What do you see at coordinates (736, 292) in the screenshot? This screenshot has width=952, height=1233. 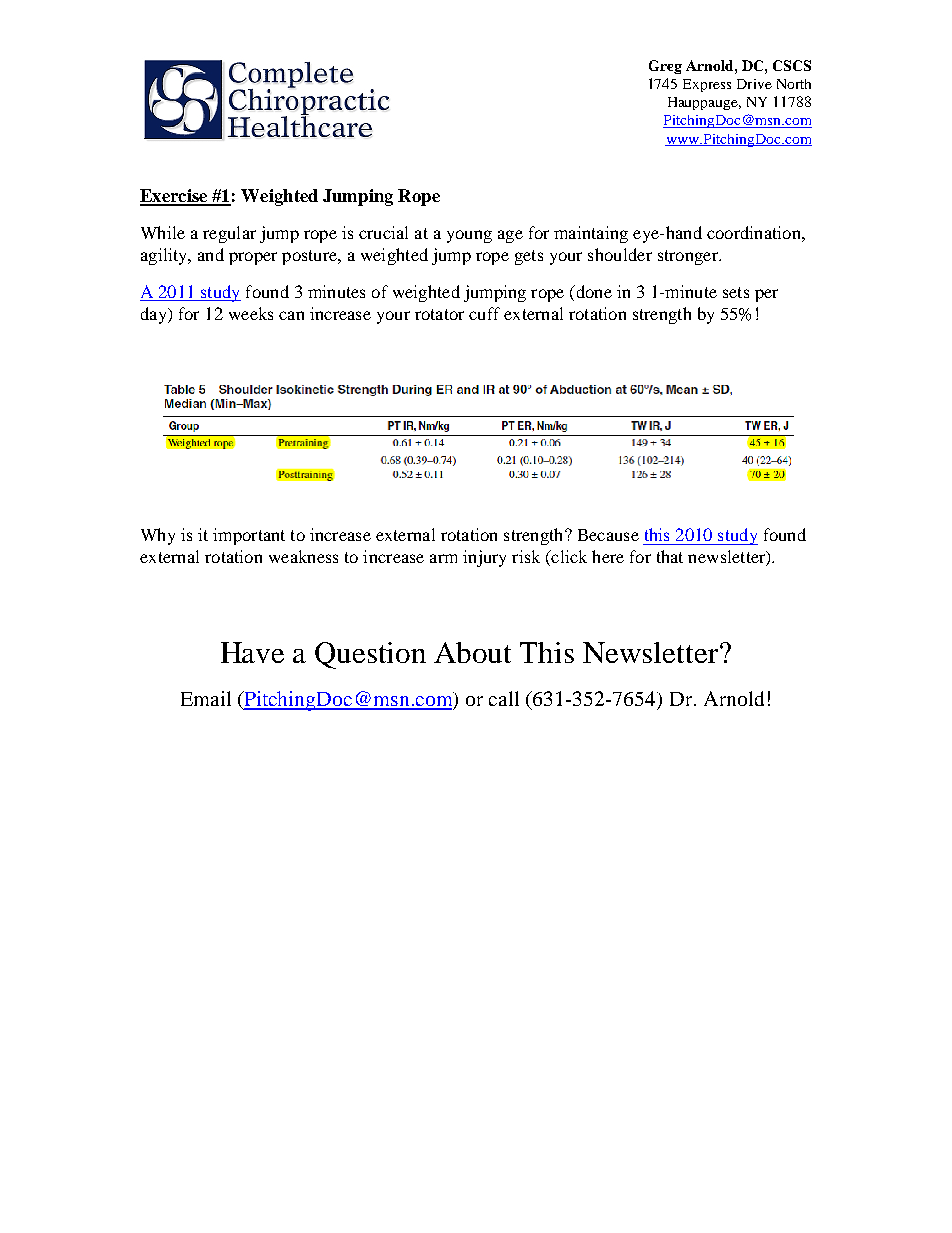 I see `sets` at bounding box center [736, 292].
